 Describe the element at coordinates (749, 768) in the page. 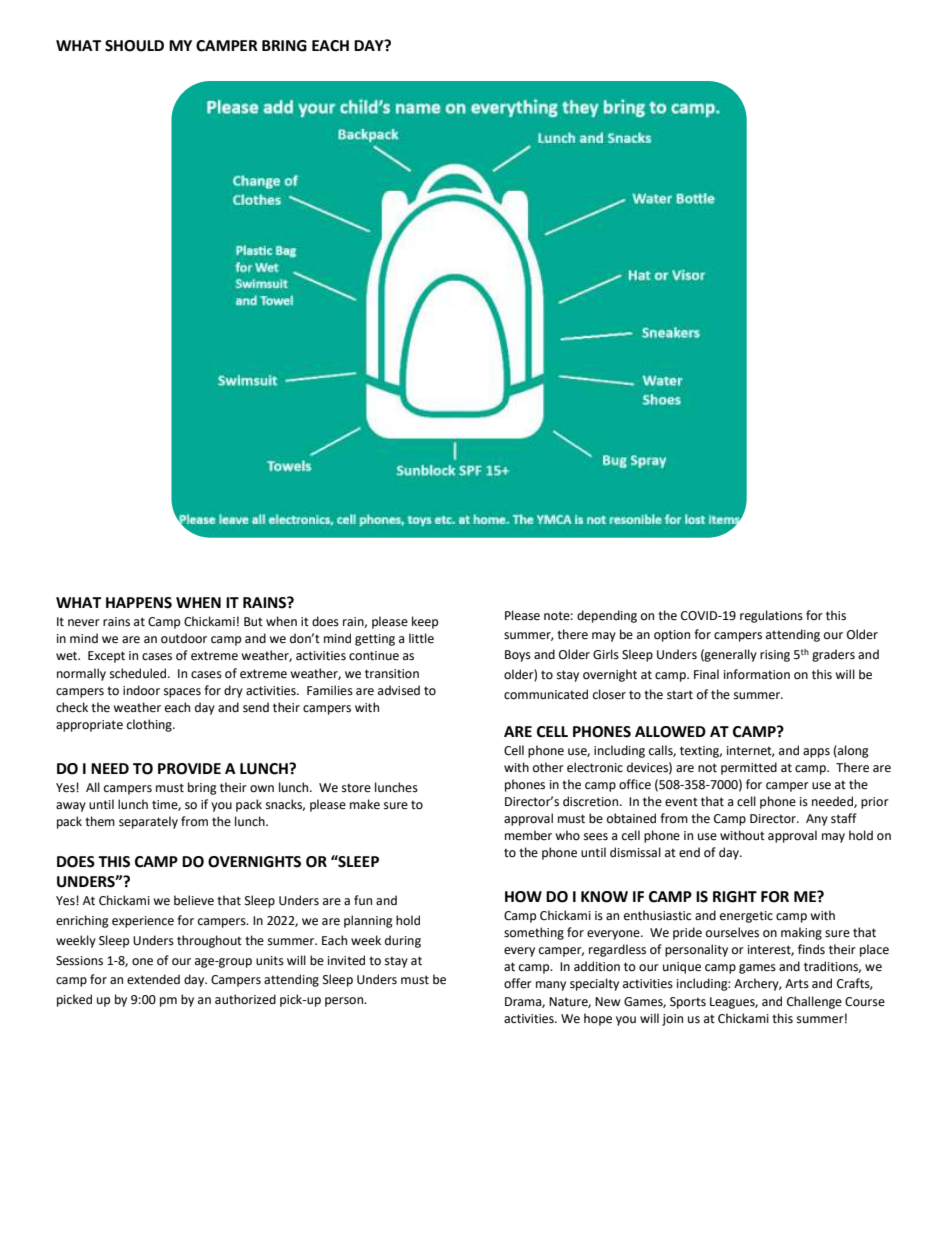

I see `permitted` at that location.
